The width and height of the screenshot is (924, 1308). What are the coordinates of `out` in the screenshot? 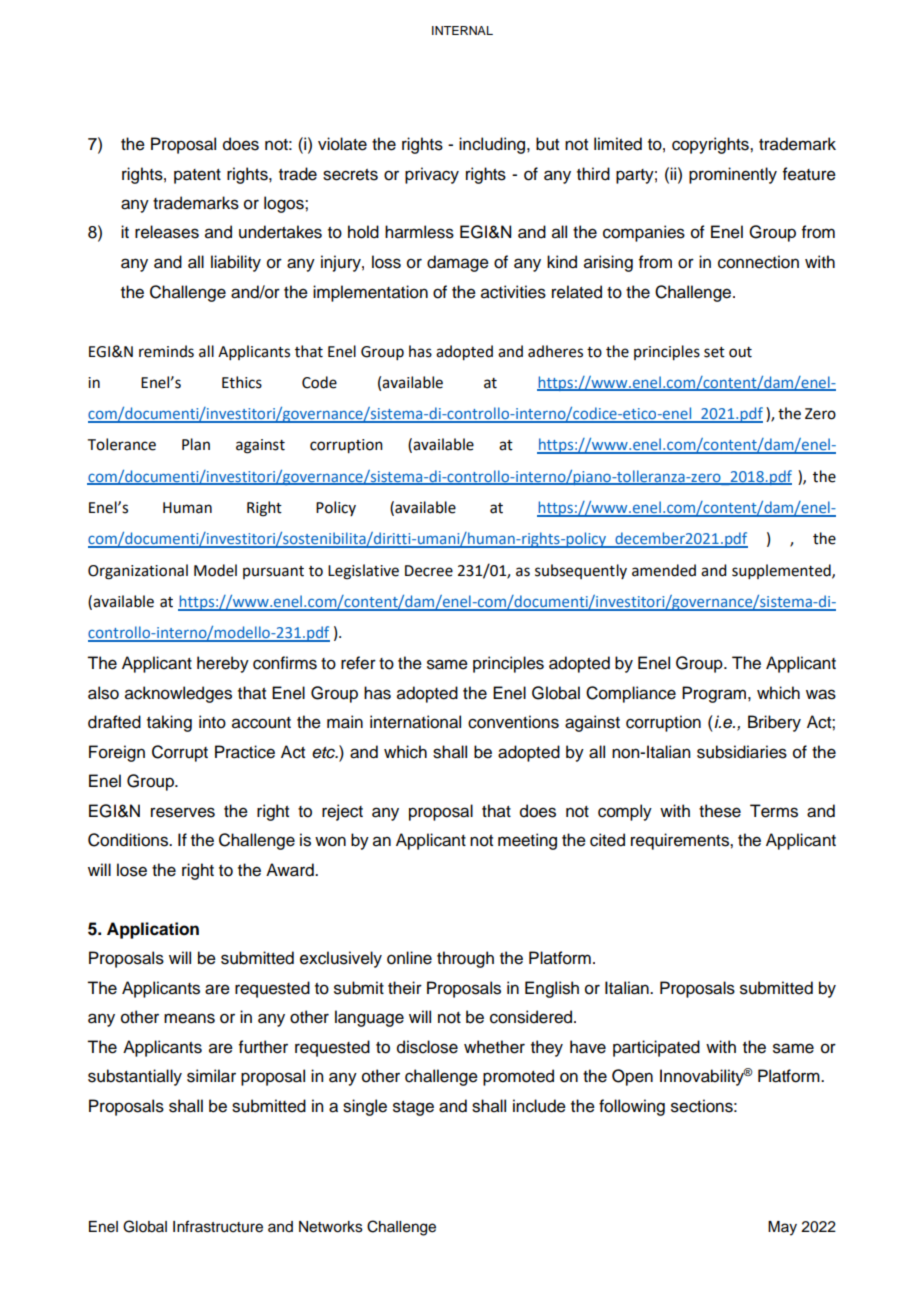 It's located at (740, 352).
